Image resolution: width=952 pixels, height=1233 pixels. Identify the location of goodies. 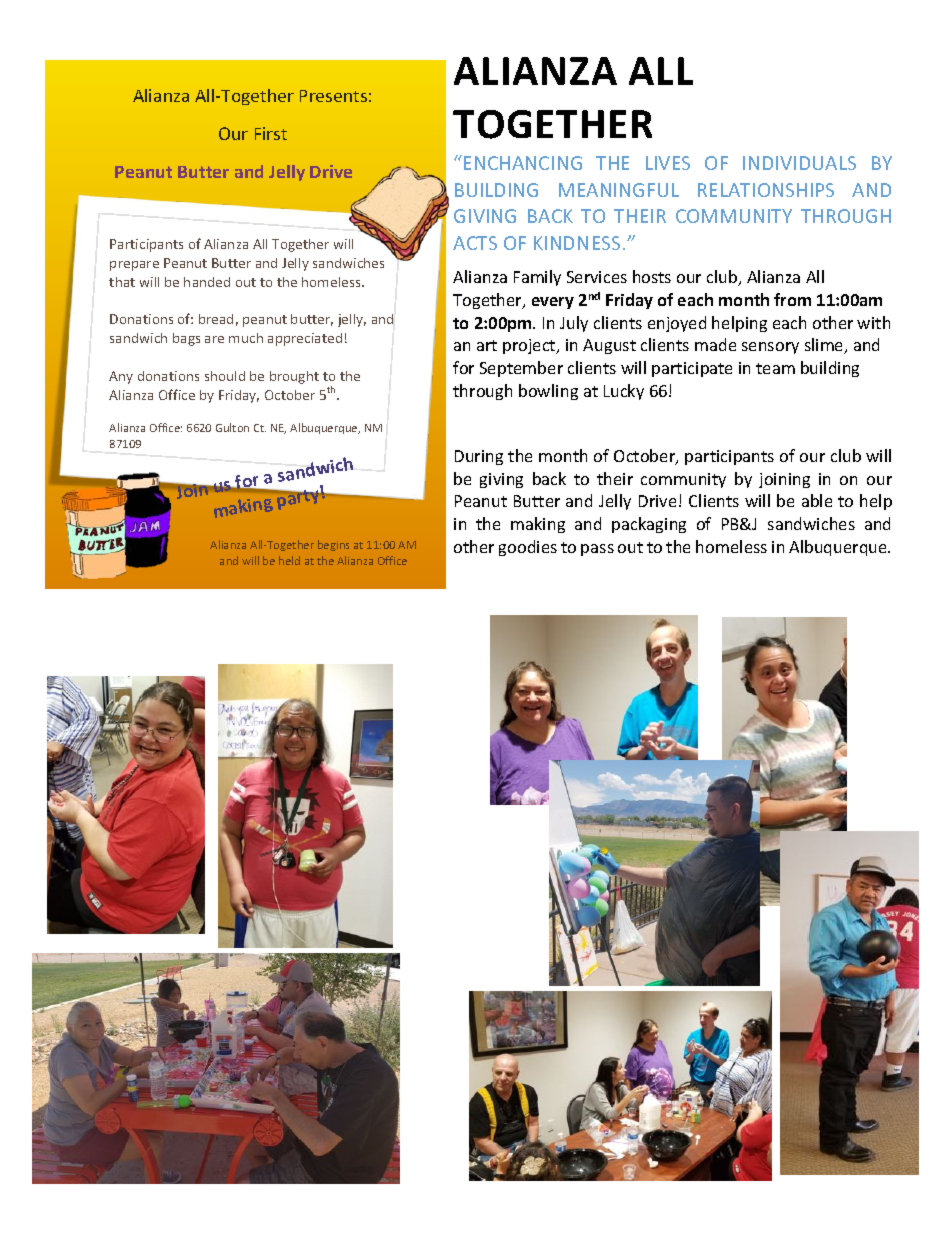
(528, 548).
